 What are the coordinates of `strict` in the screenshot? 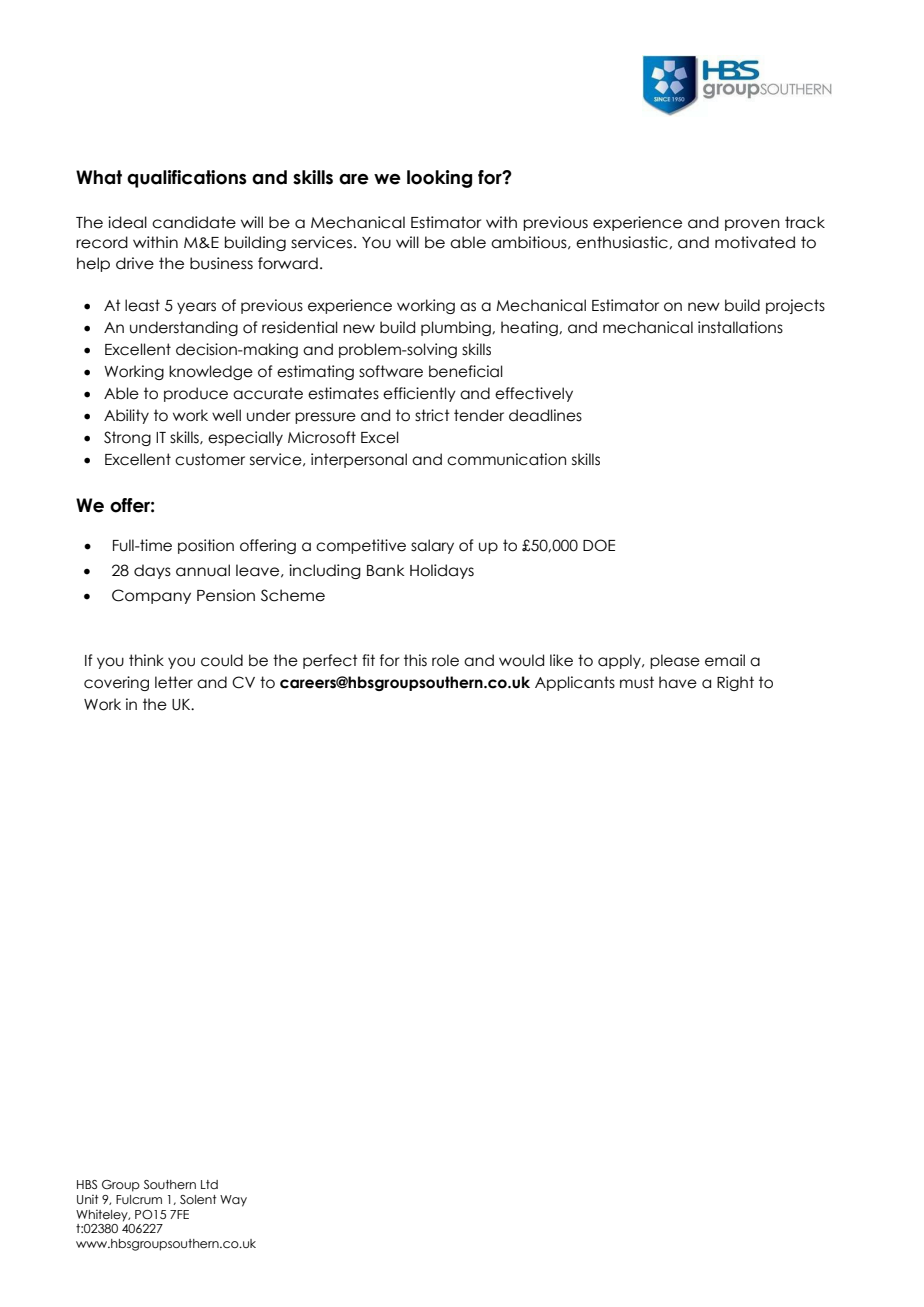 It's located at (432, 415).
